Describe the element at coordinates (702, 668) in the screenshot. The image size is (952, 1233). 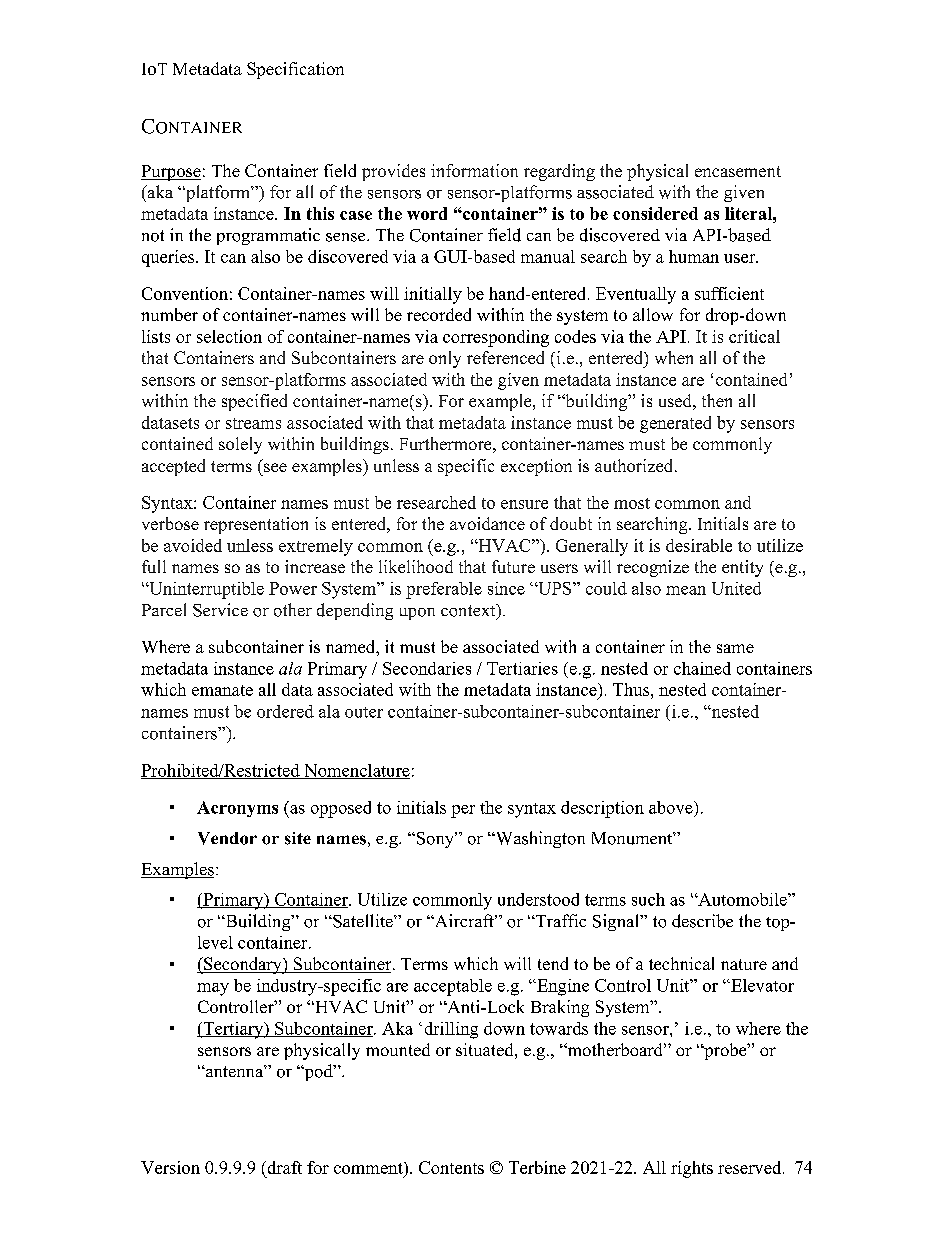
I see `chained` at that location.
